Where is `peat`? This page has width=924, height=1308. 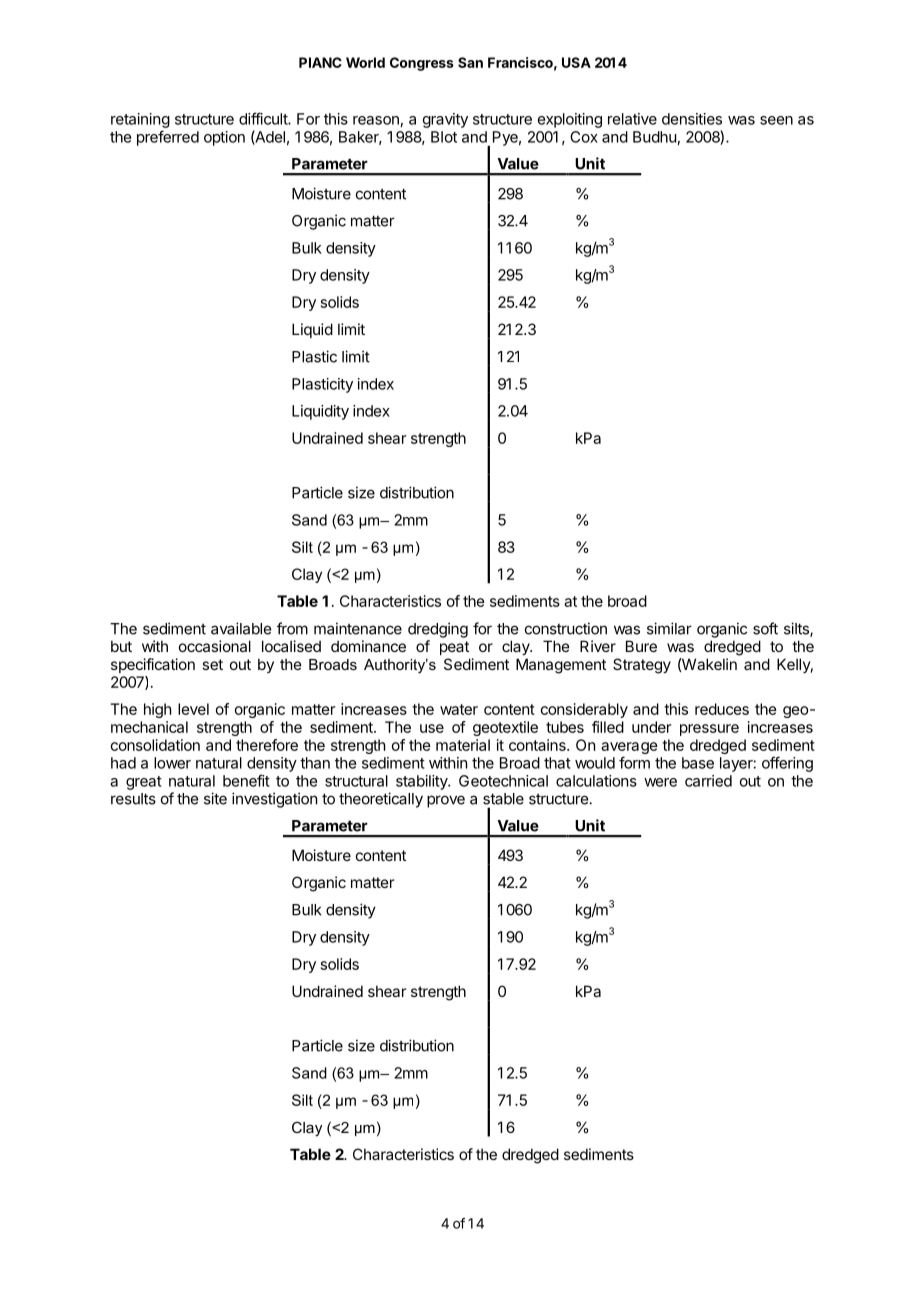 peat is located at coordinates (454, 648).
